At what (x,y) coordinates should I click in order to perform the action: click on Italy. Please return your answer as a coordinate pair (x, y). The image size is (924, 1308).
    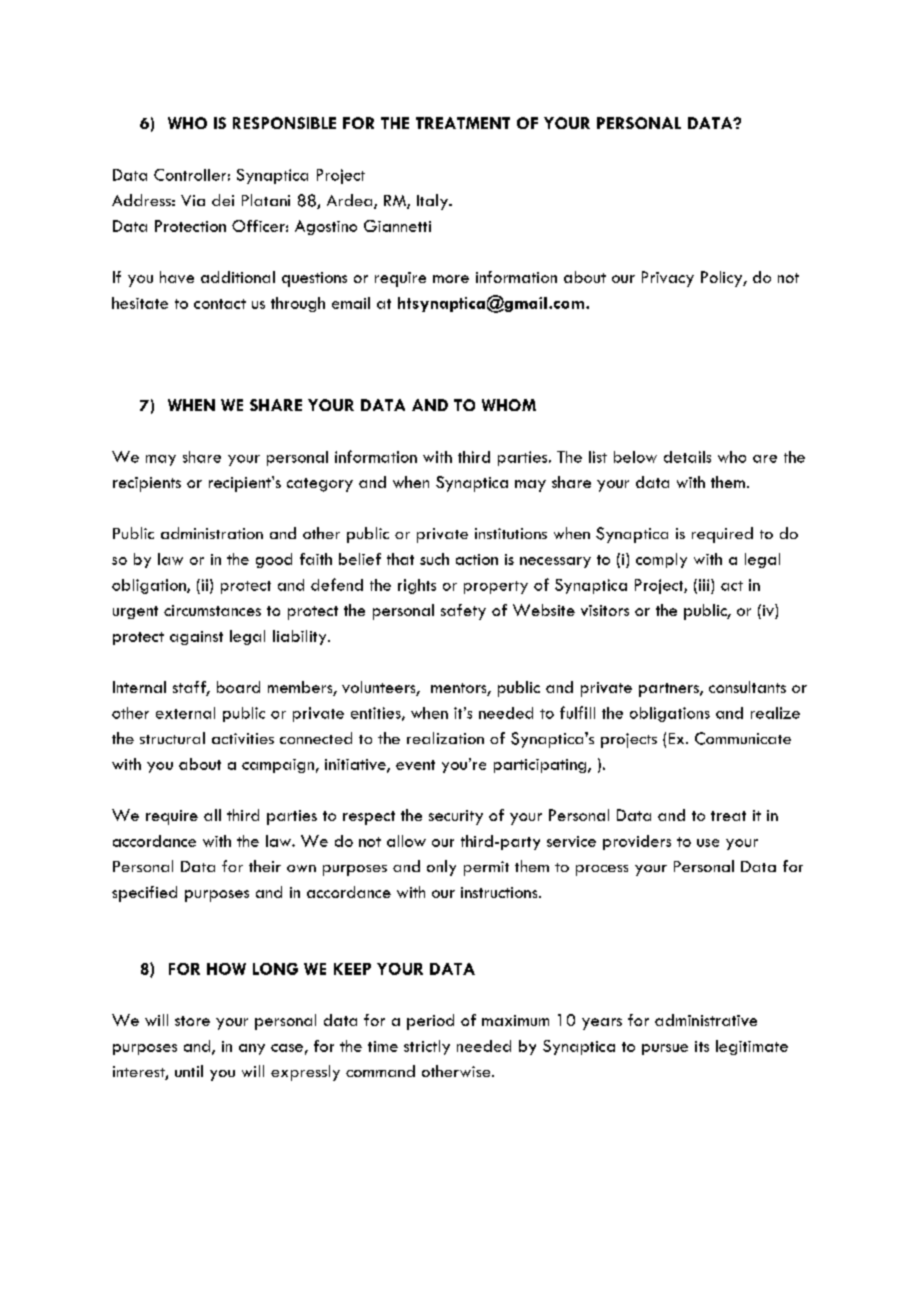
    Looking at the image, I should click on (433, 202).
